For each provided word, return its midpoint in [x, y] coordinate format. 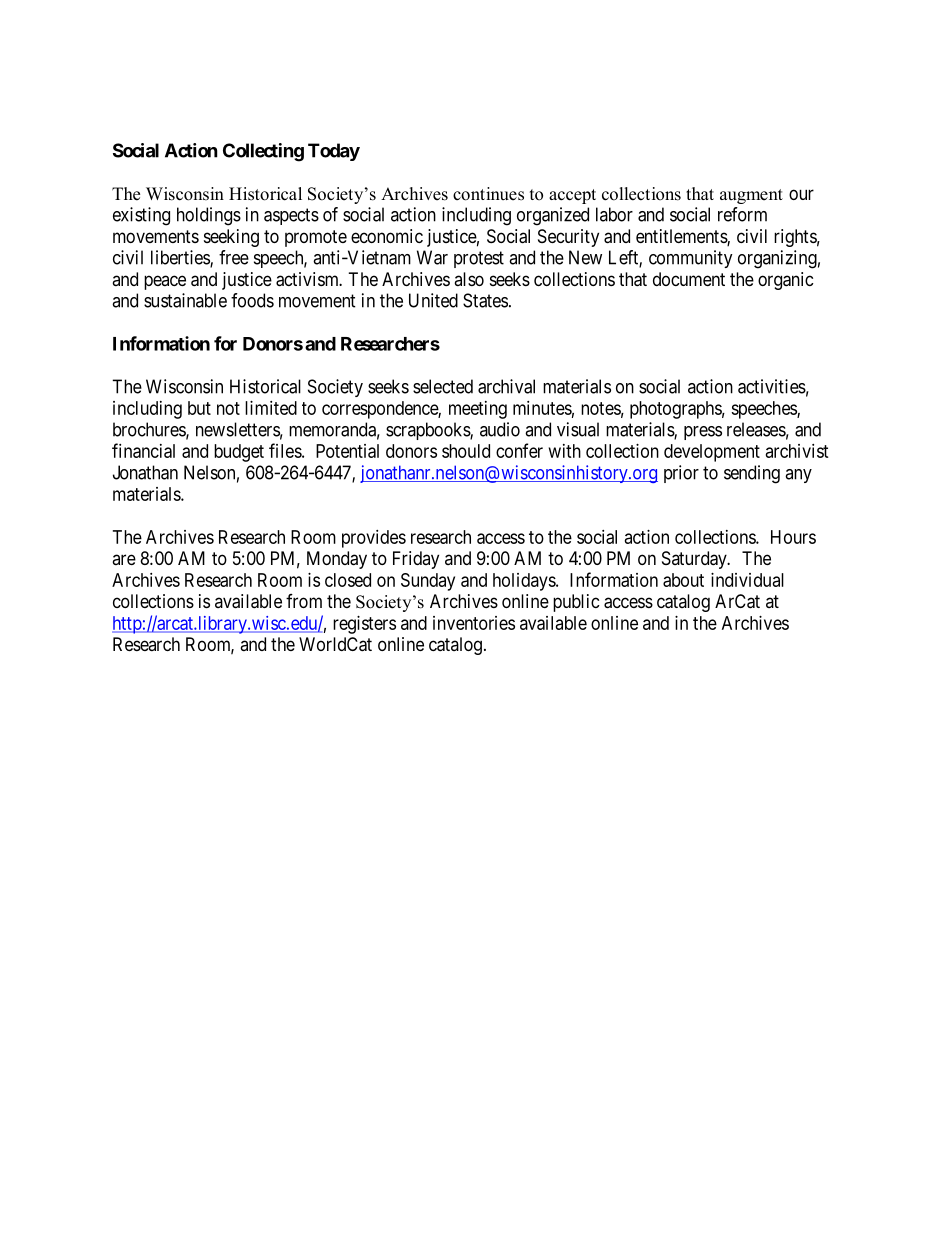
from [304, 601]
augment [751, 196]
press [703, 433]
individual [747, 580]
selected [443, 386]
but [199, 408]
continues [488, 194]
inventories [474, 623]
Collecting [263, 152]
